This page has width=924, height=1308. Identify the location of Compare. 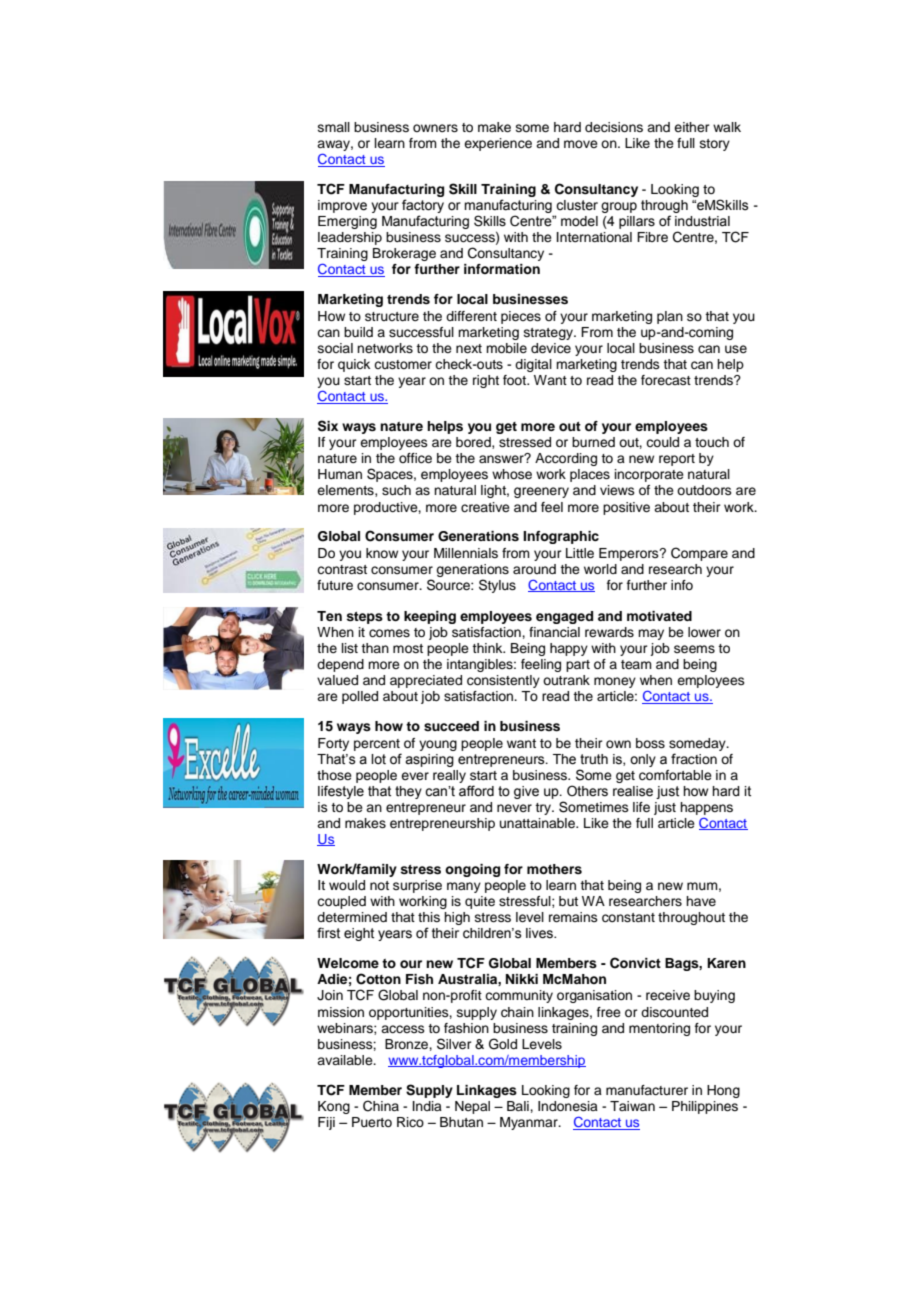
(699, 554).
